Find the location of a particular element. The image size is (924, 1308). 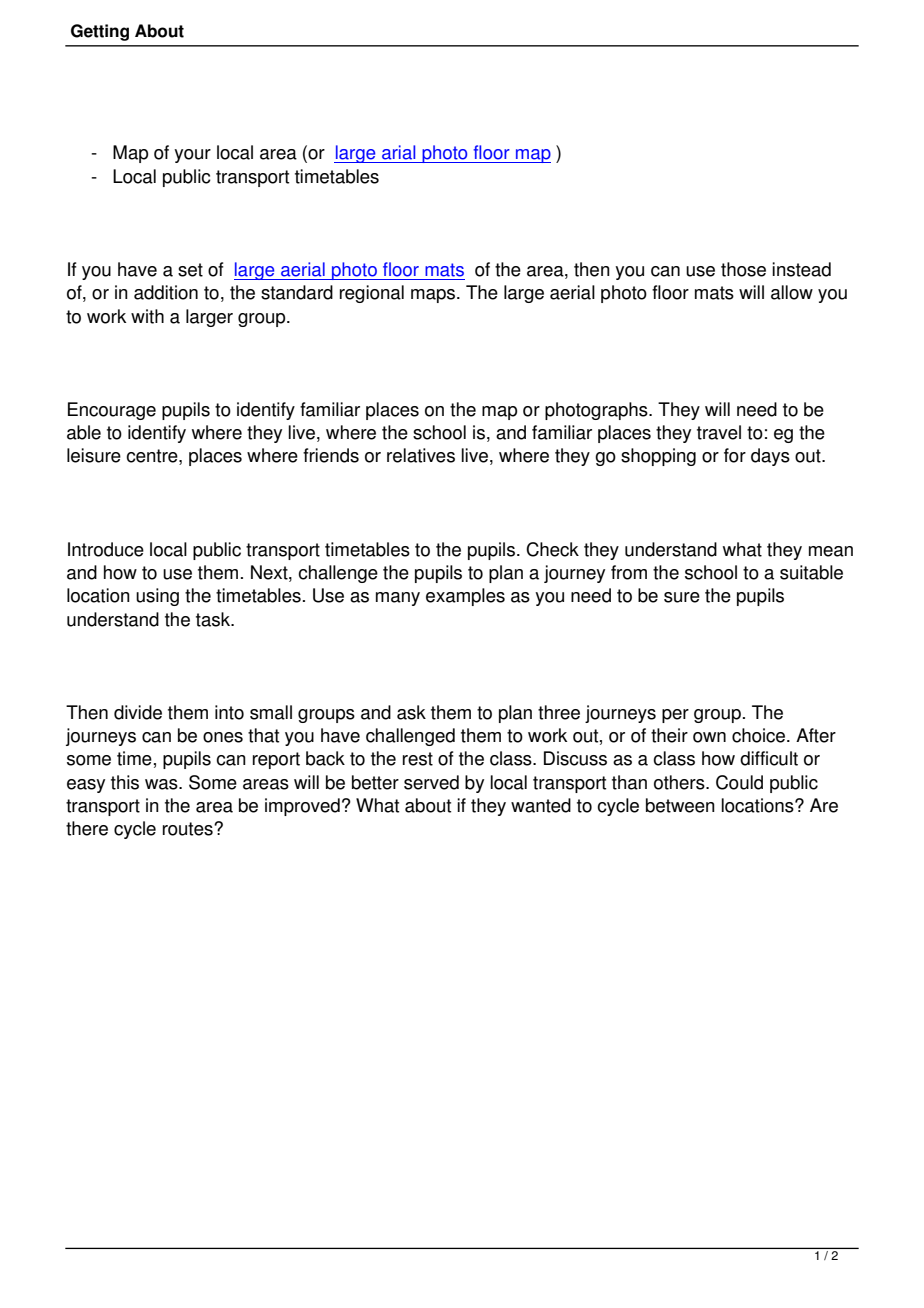

Introduce is located at coordinates (106, 549).
